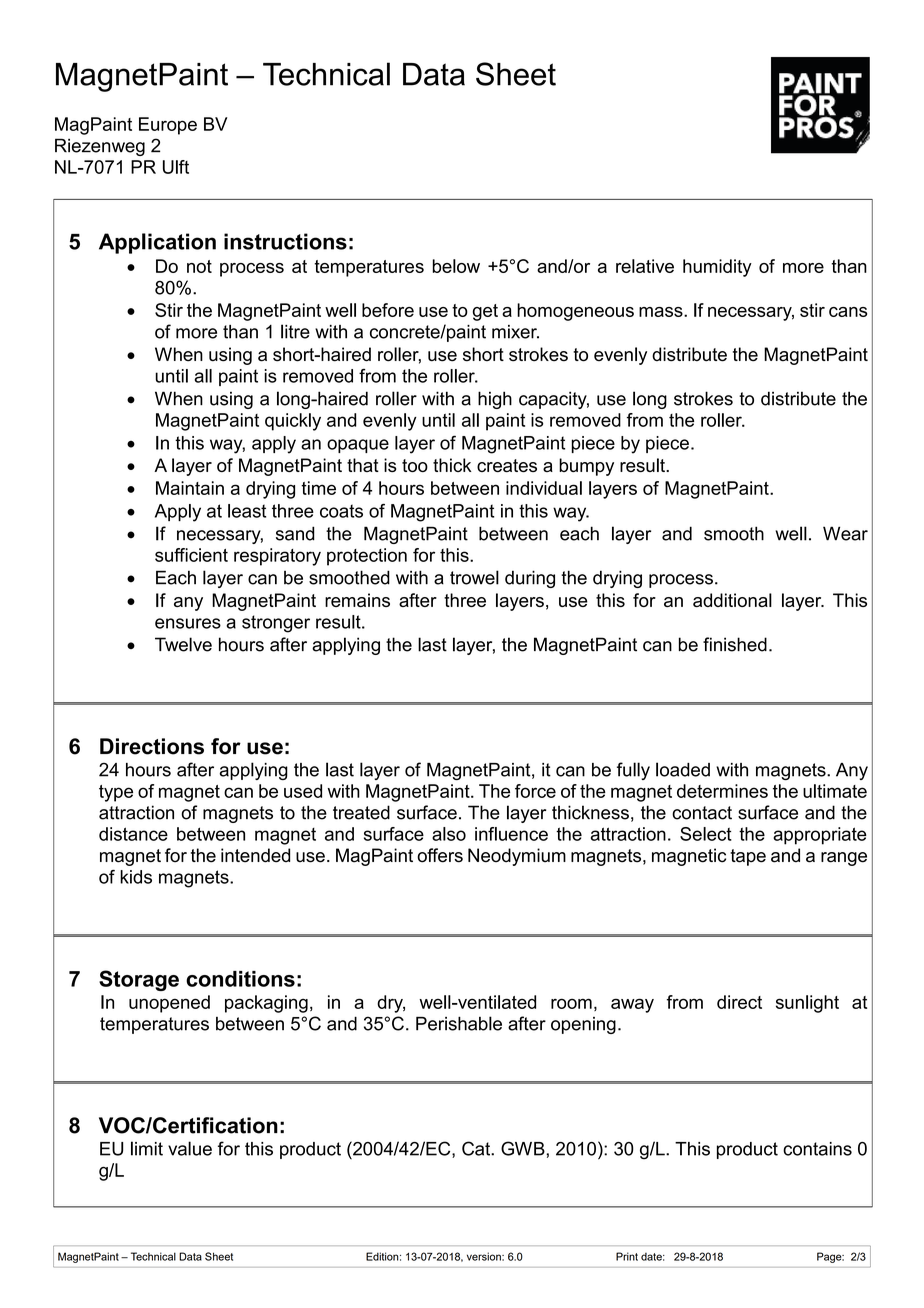 Image resolution: width=924 pixels, height=1308 pixels. Describe the element at coordinates (717, 268) in the screenshot. I see `humidity` at that location.
